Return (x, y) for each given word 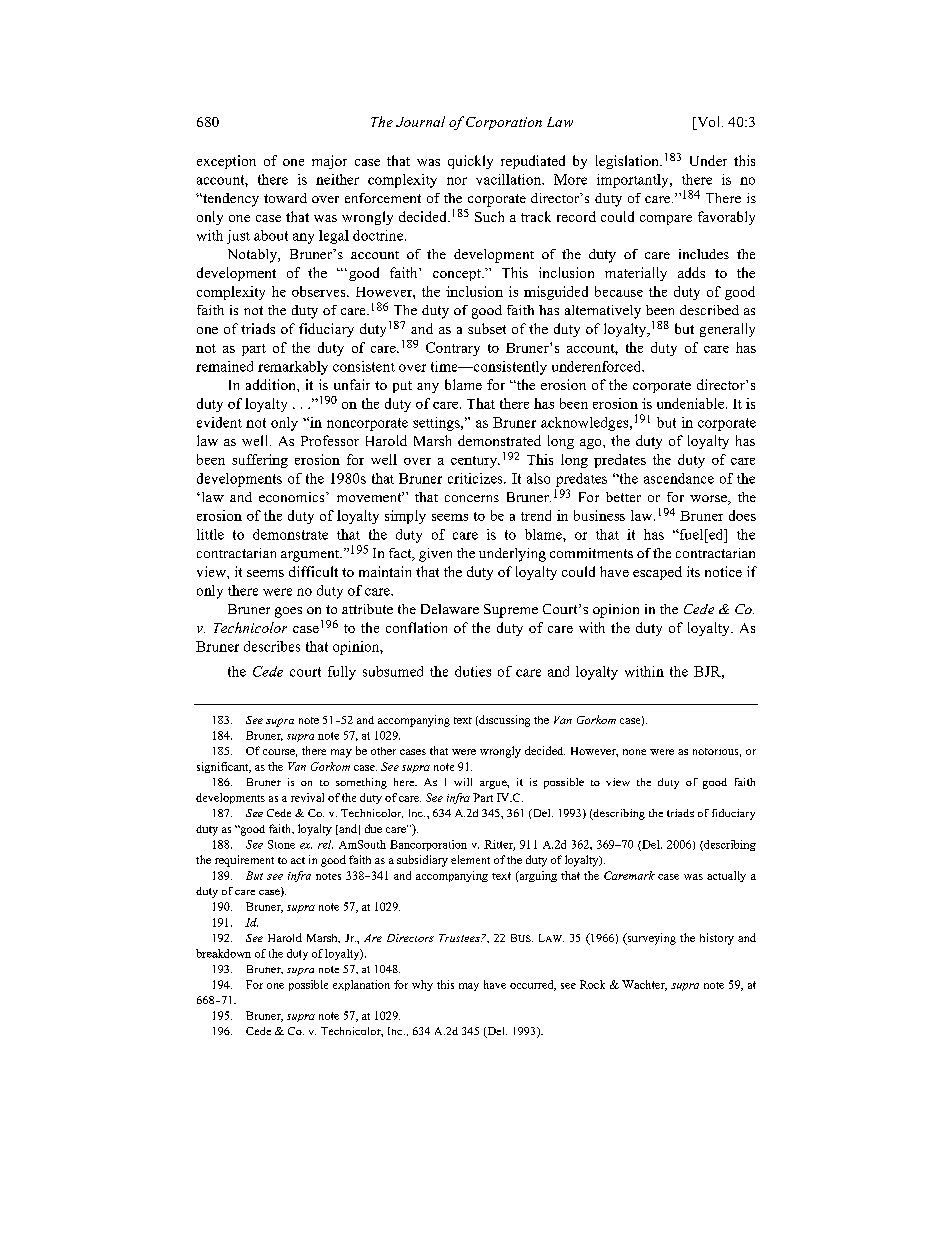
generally (727, 330)
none (634, 752)
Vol (709, 123)
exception (226, 162)
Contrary (453, 349)
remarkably (293, 368)
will (463, 782)
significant (224, 767)
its (693, 571)
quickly (470, 162)
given (435, 555)
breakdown (223, 953)
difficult (313, 571)
